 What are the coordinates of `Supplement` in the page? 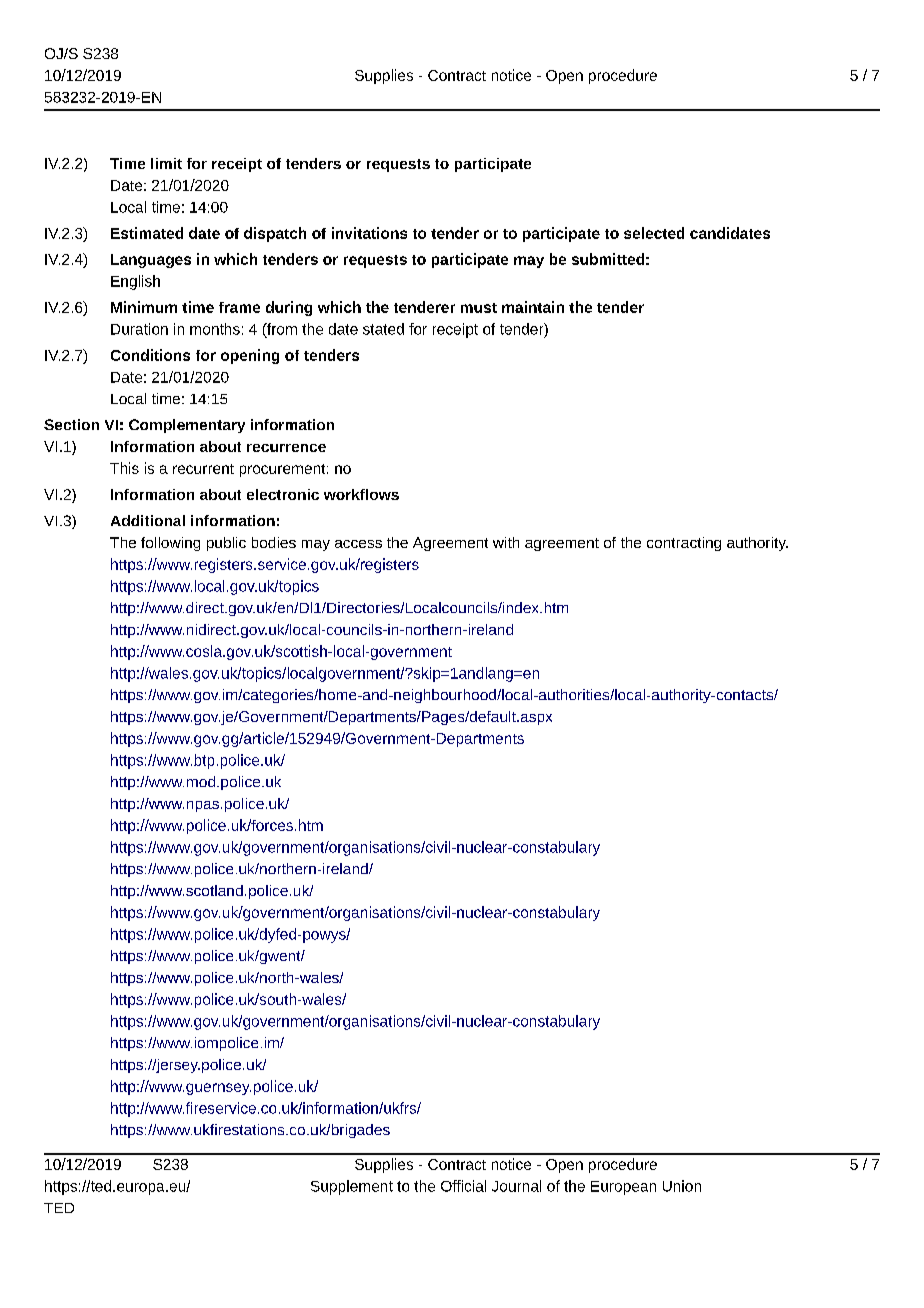 It's located at (352, 1187).
